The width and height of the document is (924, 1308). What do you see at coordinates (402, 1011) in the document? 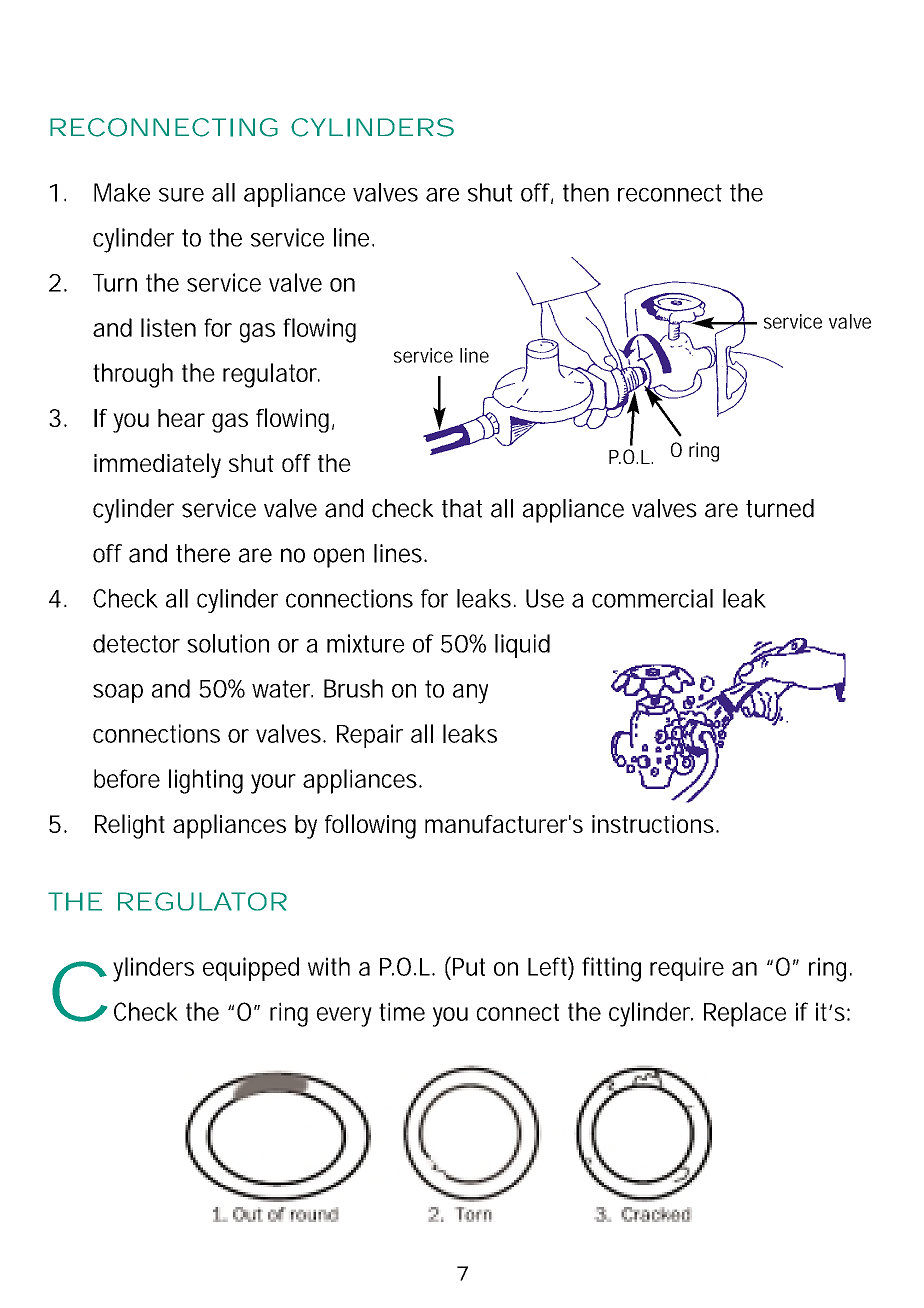
I see `time` at bounding box center [402, 1011].
